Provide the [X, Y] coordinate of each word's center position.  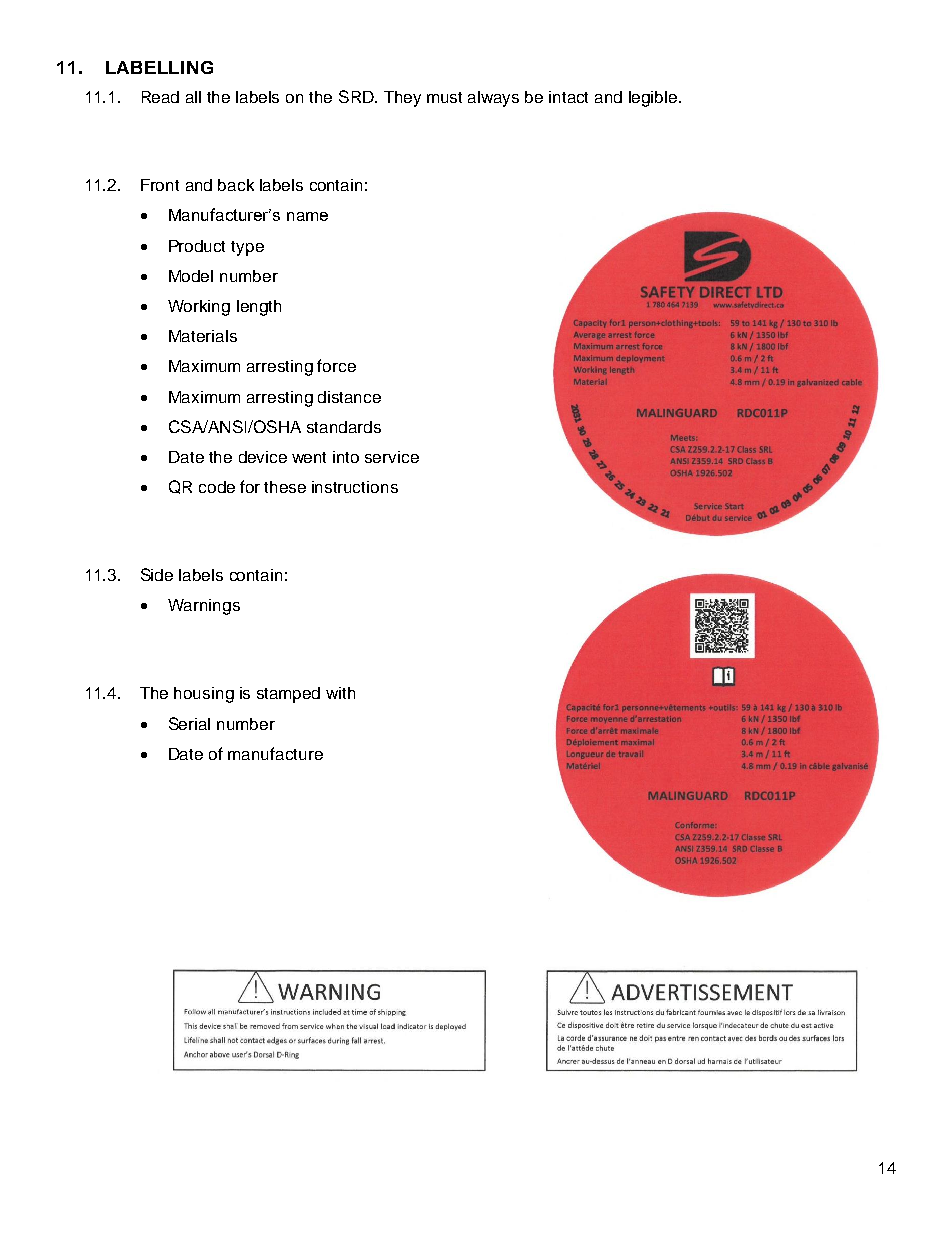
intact [568, 97]
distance [349, 397]
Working [199, 308]
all [193, 97]
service [392, 457]
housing [204, 695]
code [217, 487]
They [402, 99]
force [336, 365]
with [340, 693]
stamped [288, 695]
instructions [355, 487]
